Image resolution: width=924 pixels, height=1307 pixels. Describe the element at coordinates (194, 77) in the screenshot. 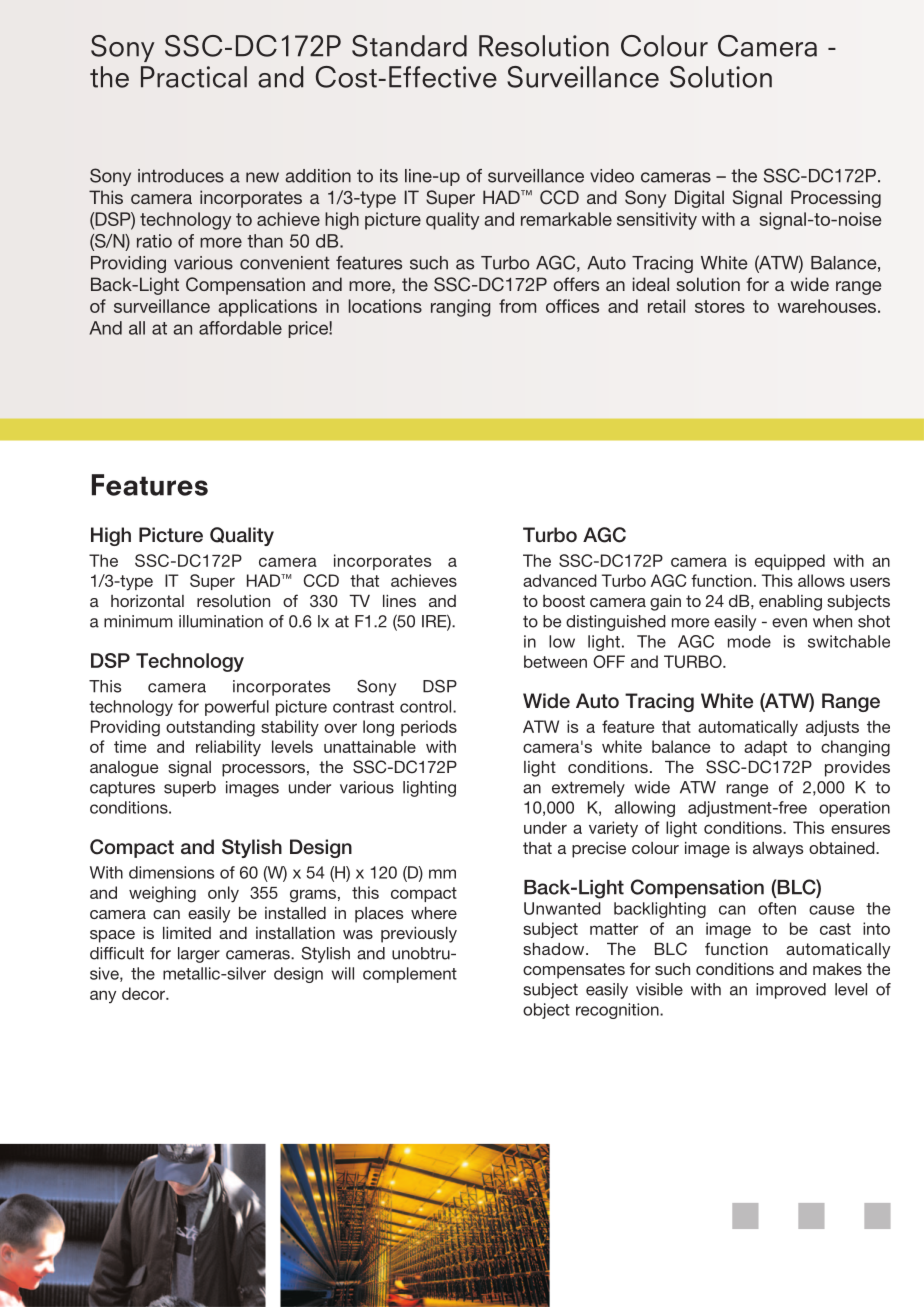

I see `Practical` at that location.
